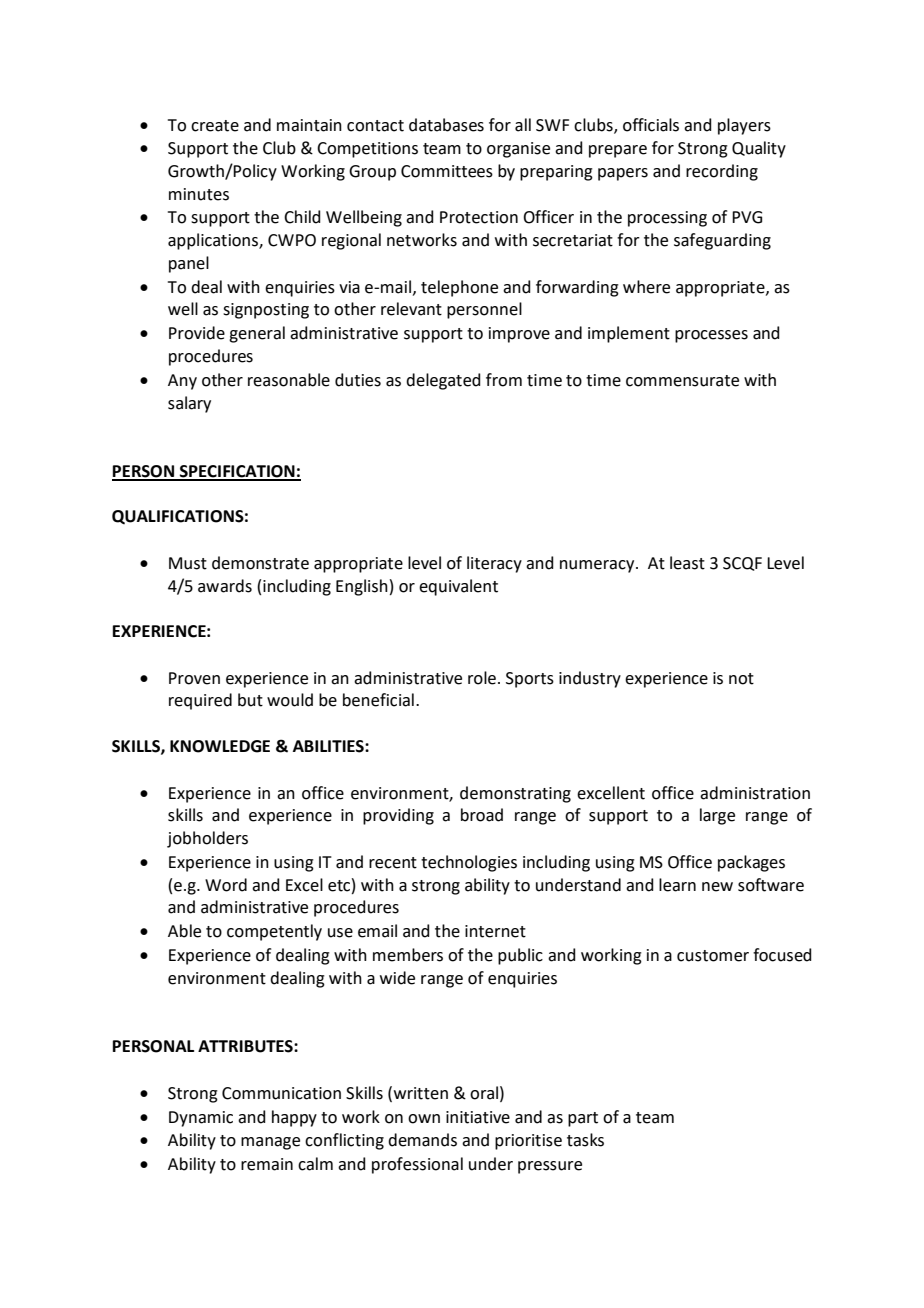 The width and height of the screenshot is (924, 1308). I want to click on large, so click(717, 816).
